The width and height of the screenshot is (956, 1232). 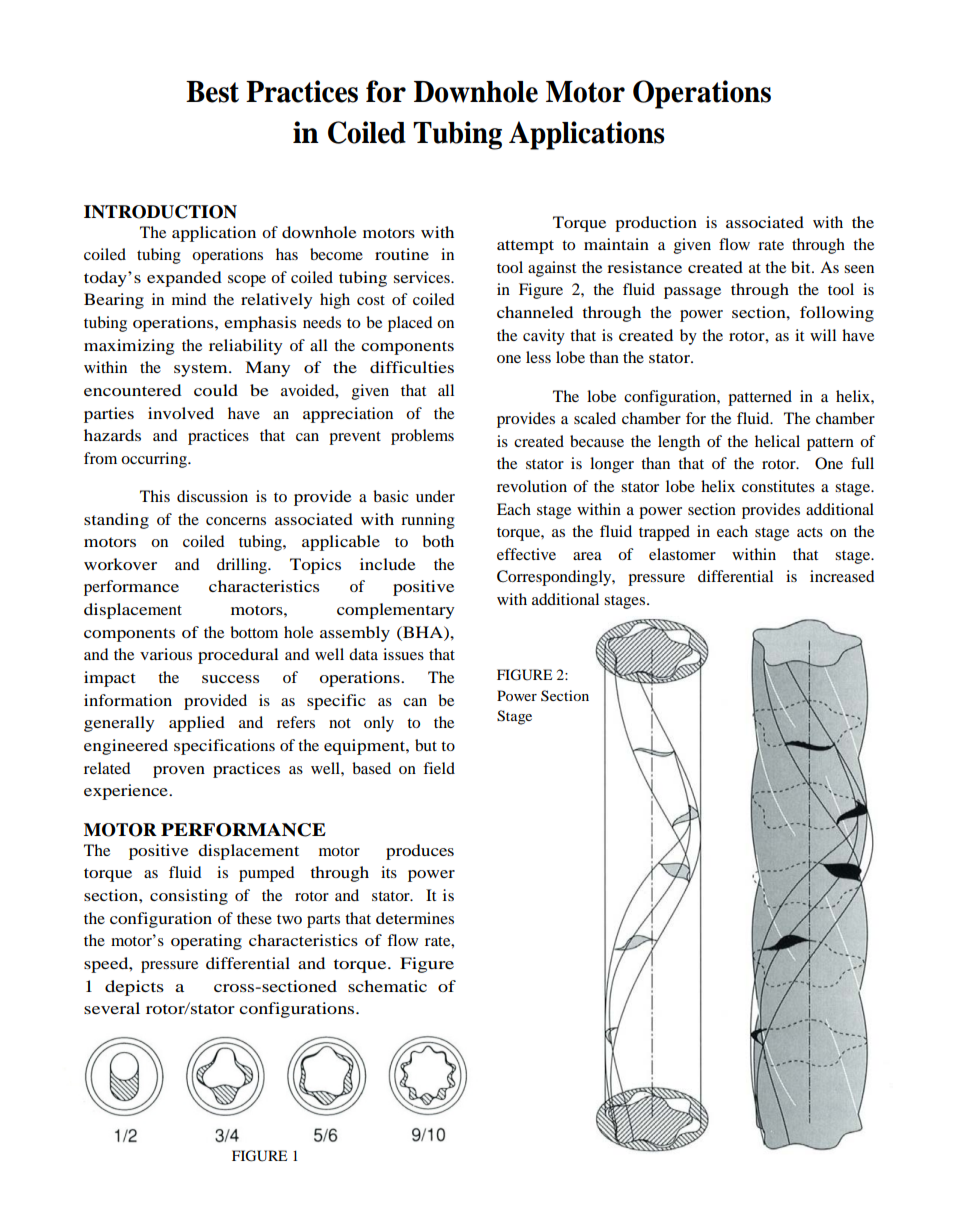 What do you see at coordinates (245, 347) in the screenshot?
I see `reliability` at bounding box center [245, 347].
